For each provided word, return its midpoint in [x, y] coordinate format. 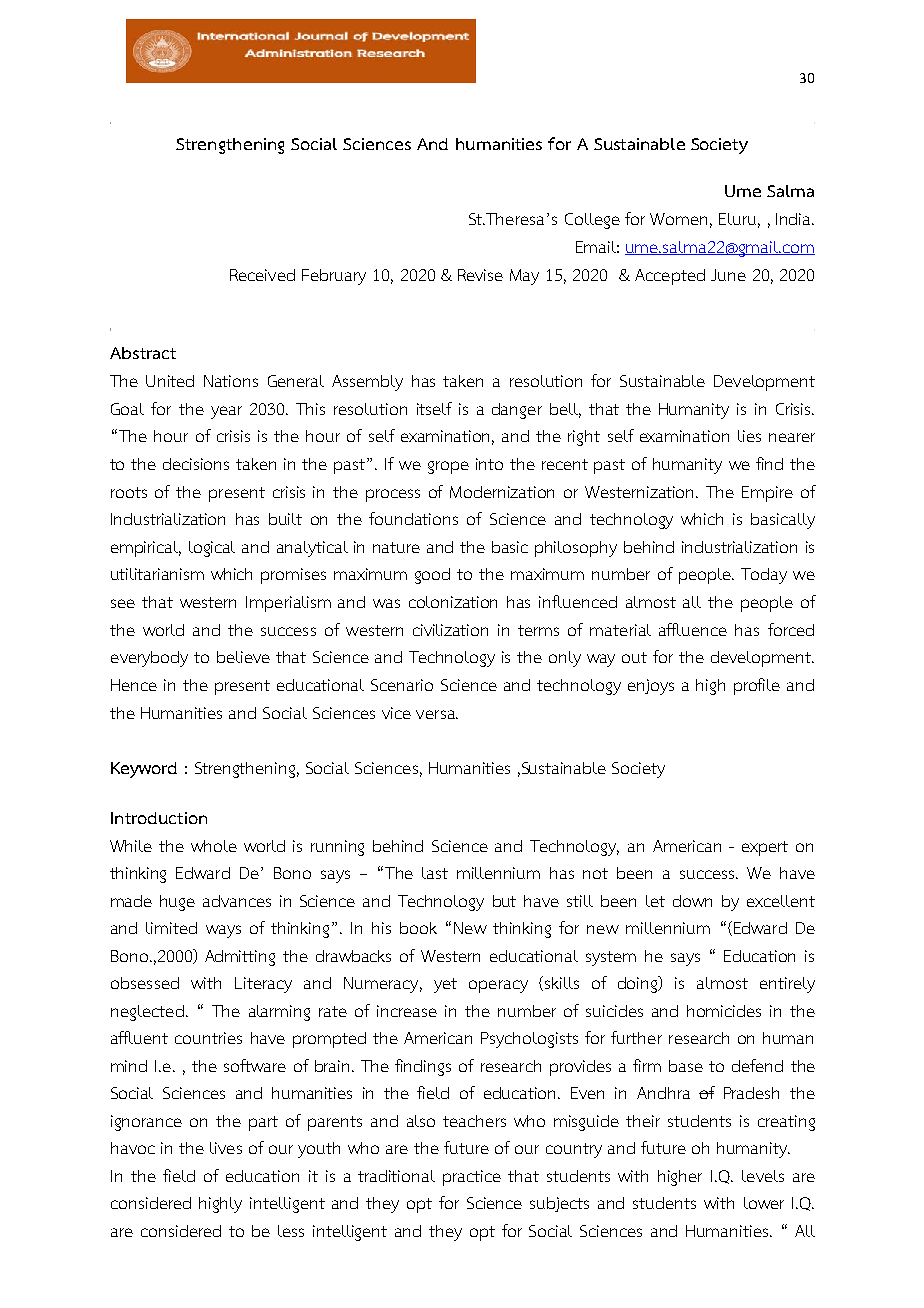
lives [226, 1148]
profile [757, 686]
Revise [480, 275]
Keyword [144, 770]
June [728, 275]
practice [472, 1178]
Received [262, 275]
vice [396, 713]
